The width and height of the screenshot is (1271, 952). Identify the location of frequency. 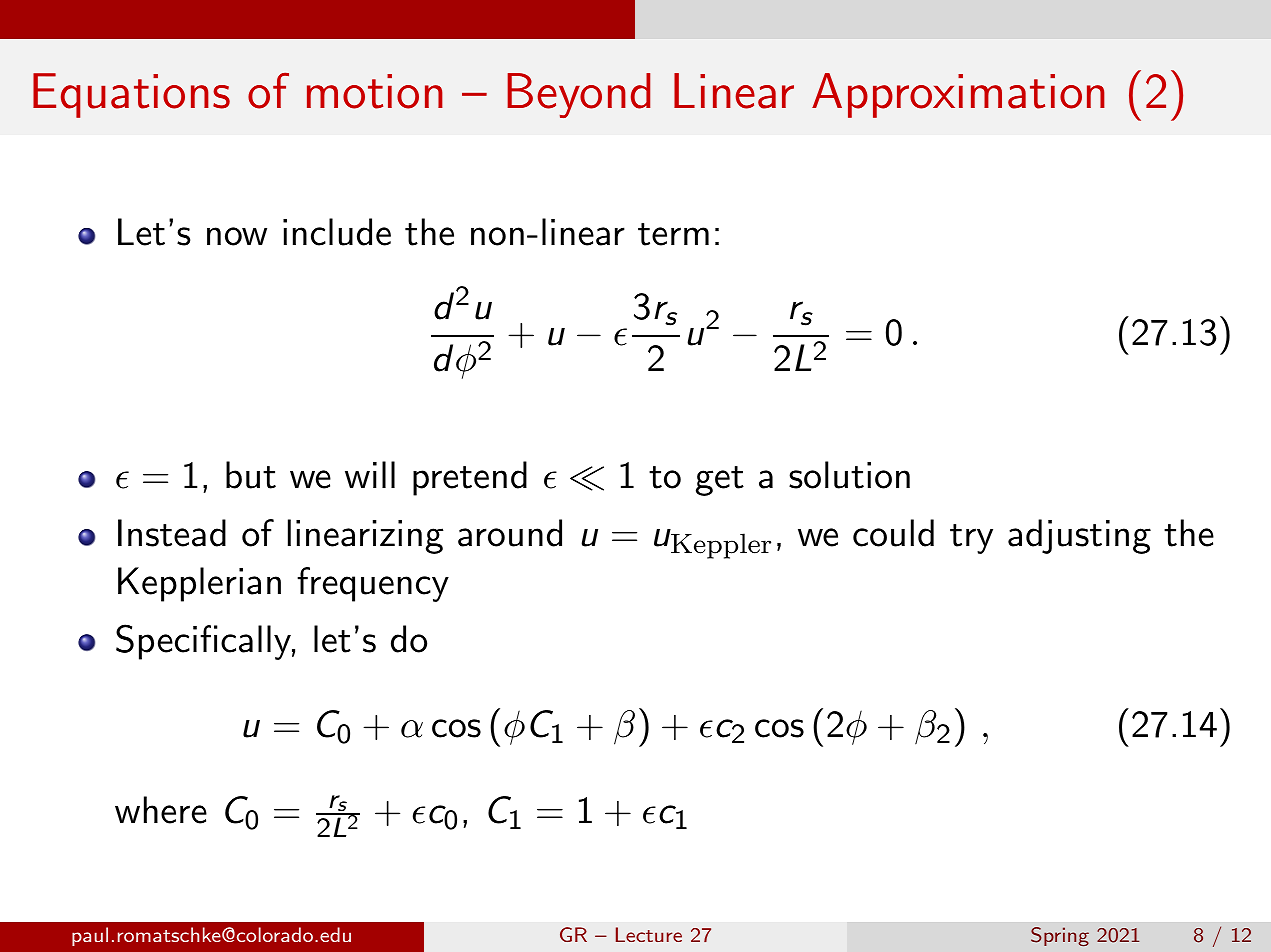
(373, 584).
